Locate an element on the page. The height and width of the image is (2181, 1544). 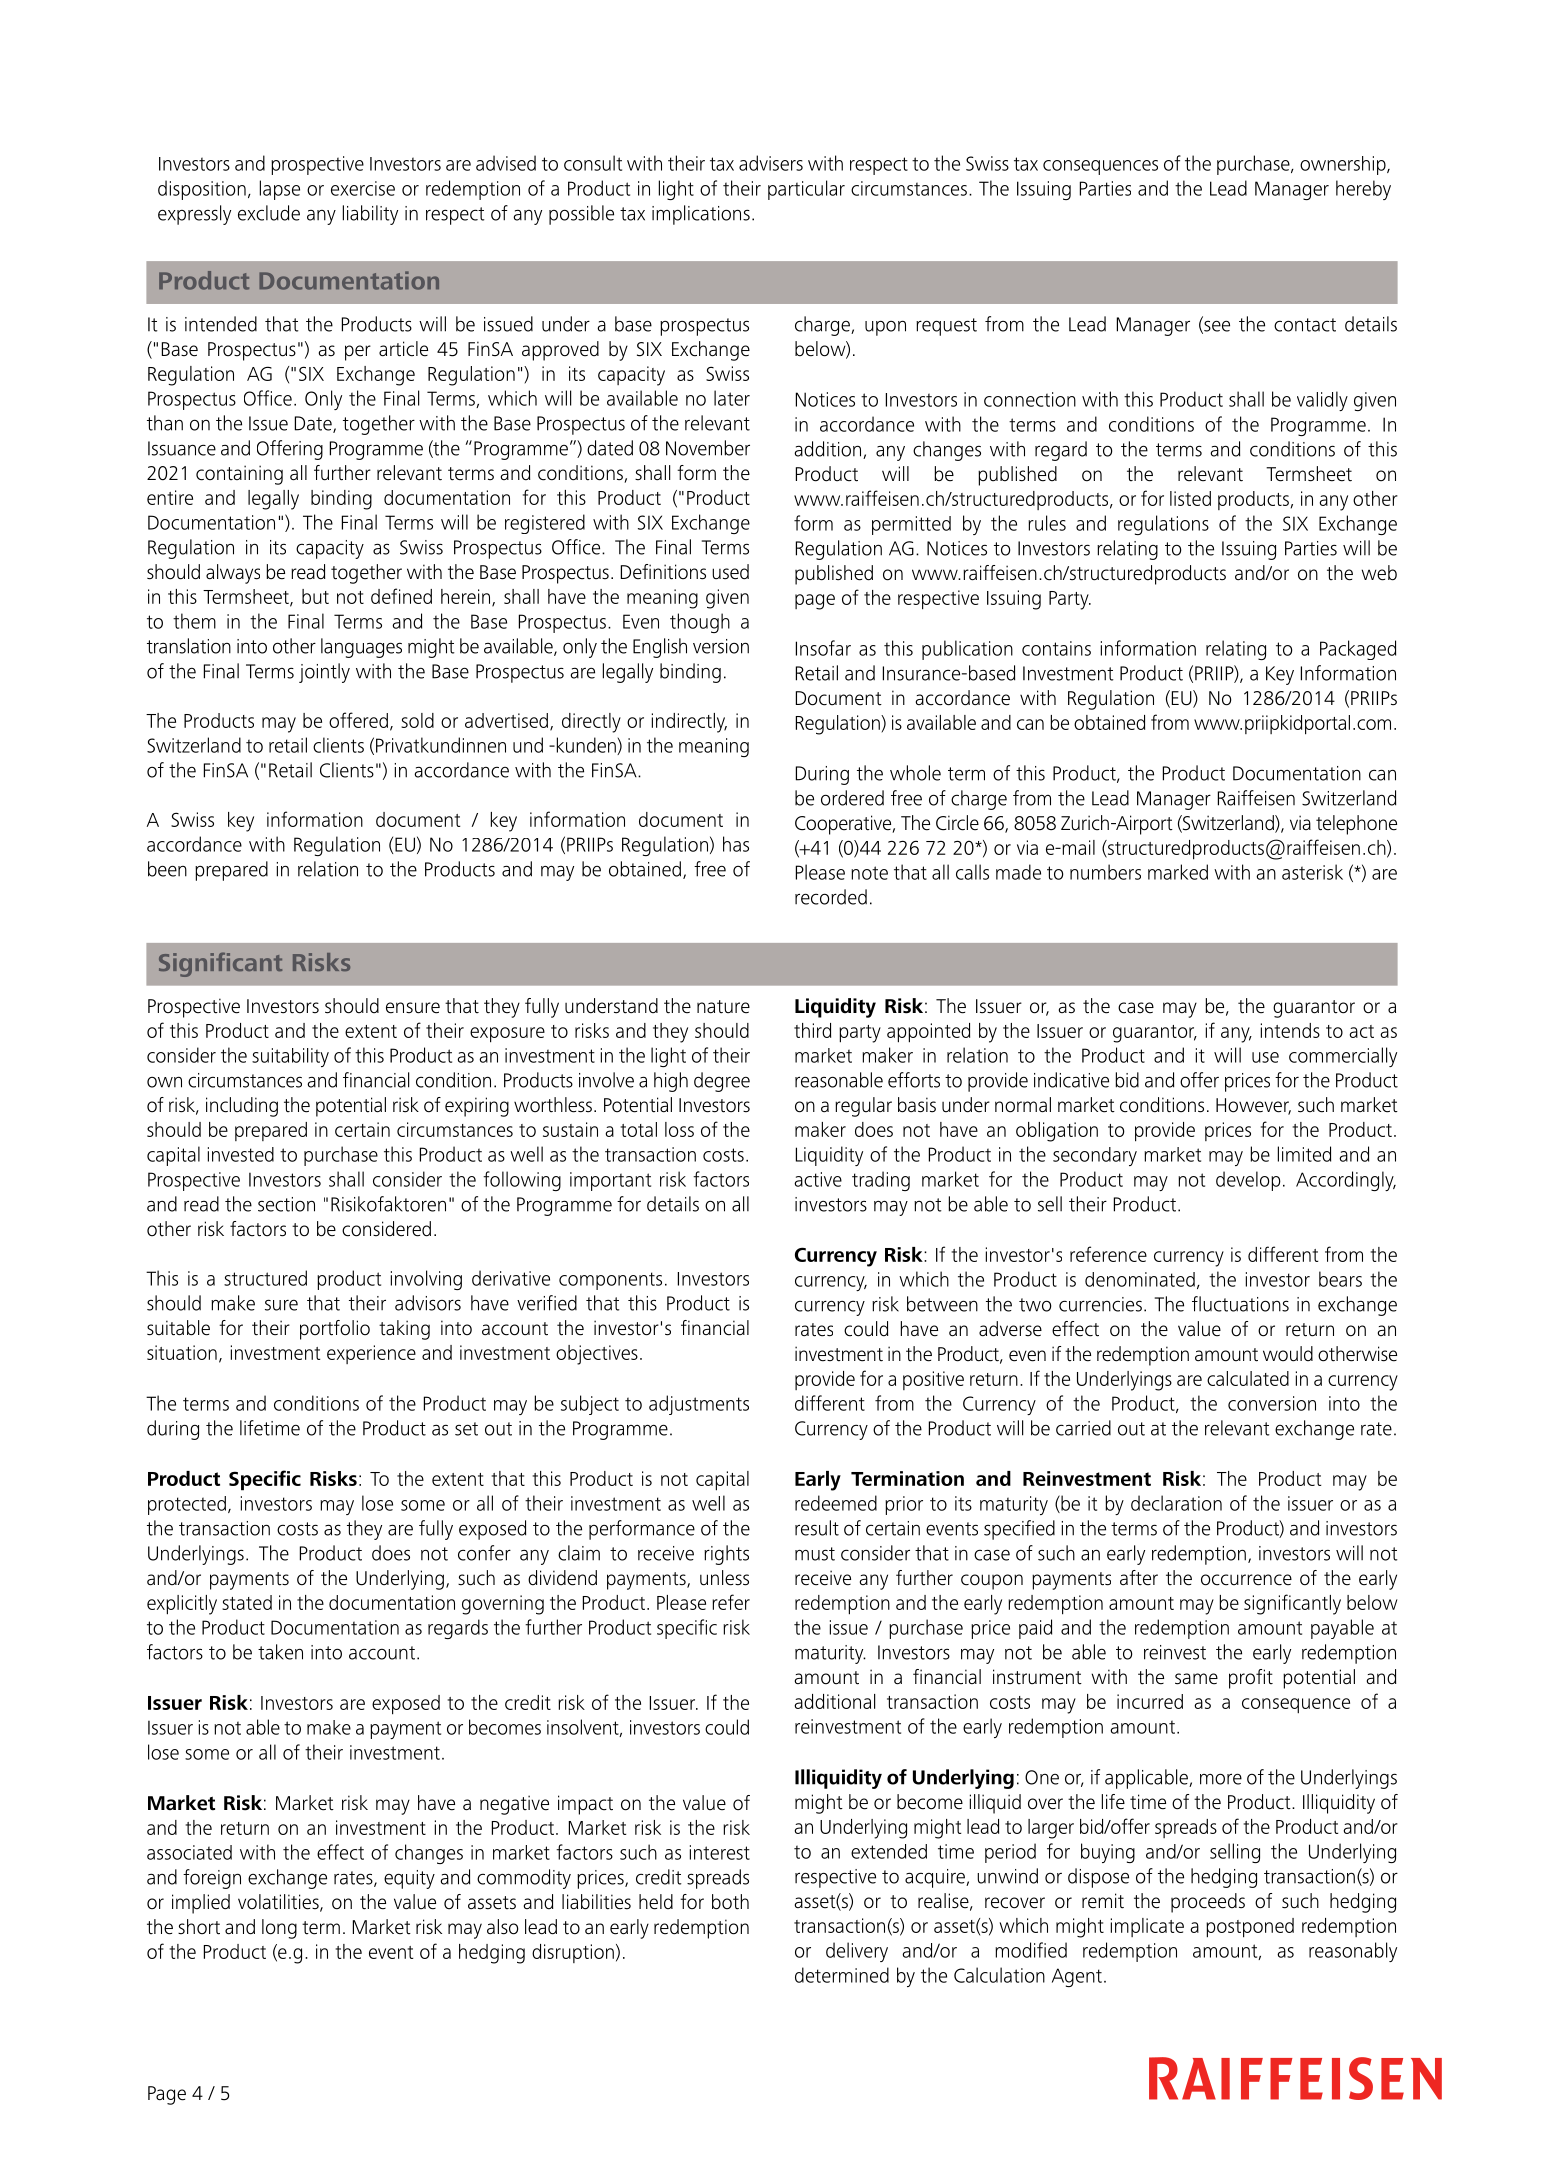
exclude is located at coordinates (269, 213).
